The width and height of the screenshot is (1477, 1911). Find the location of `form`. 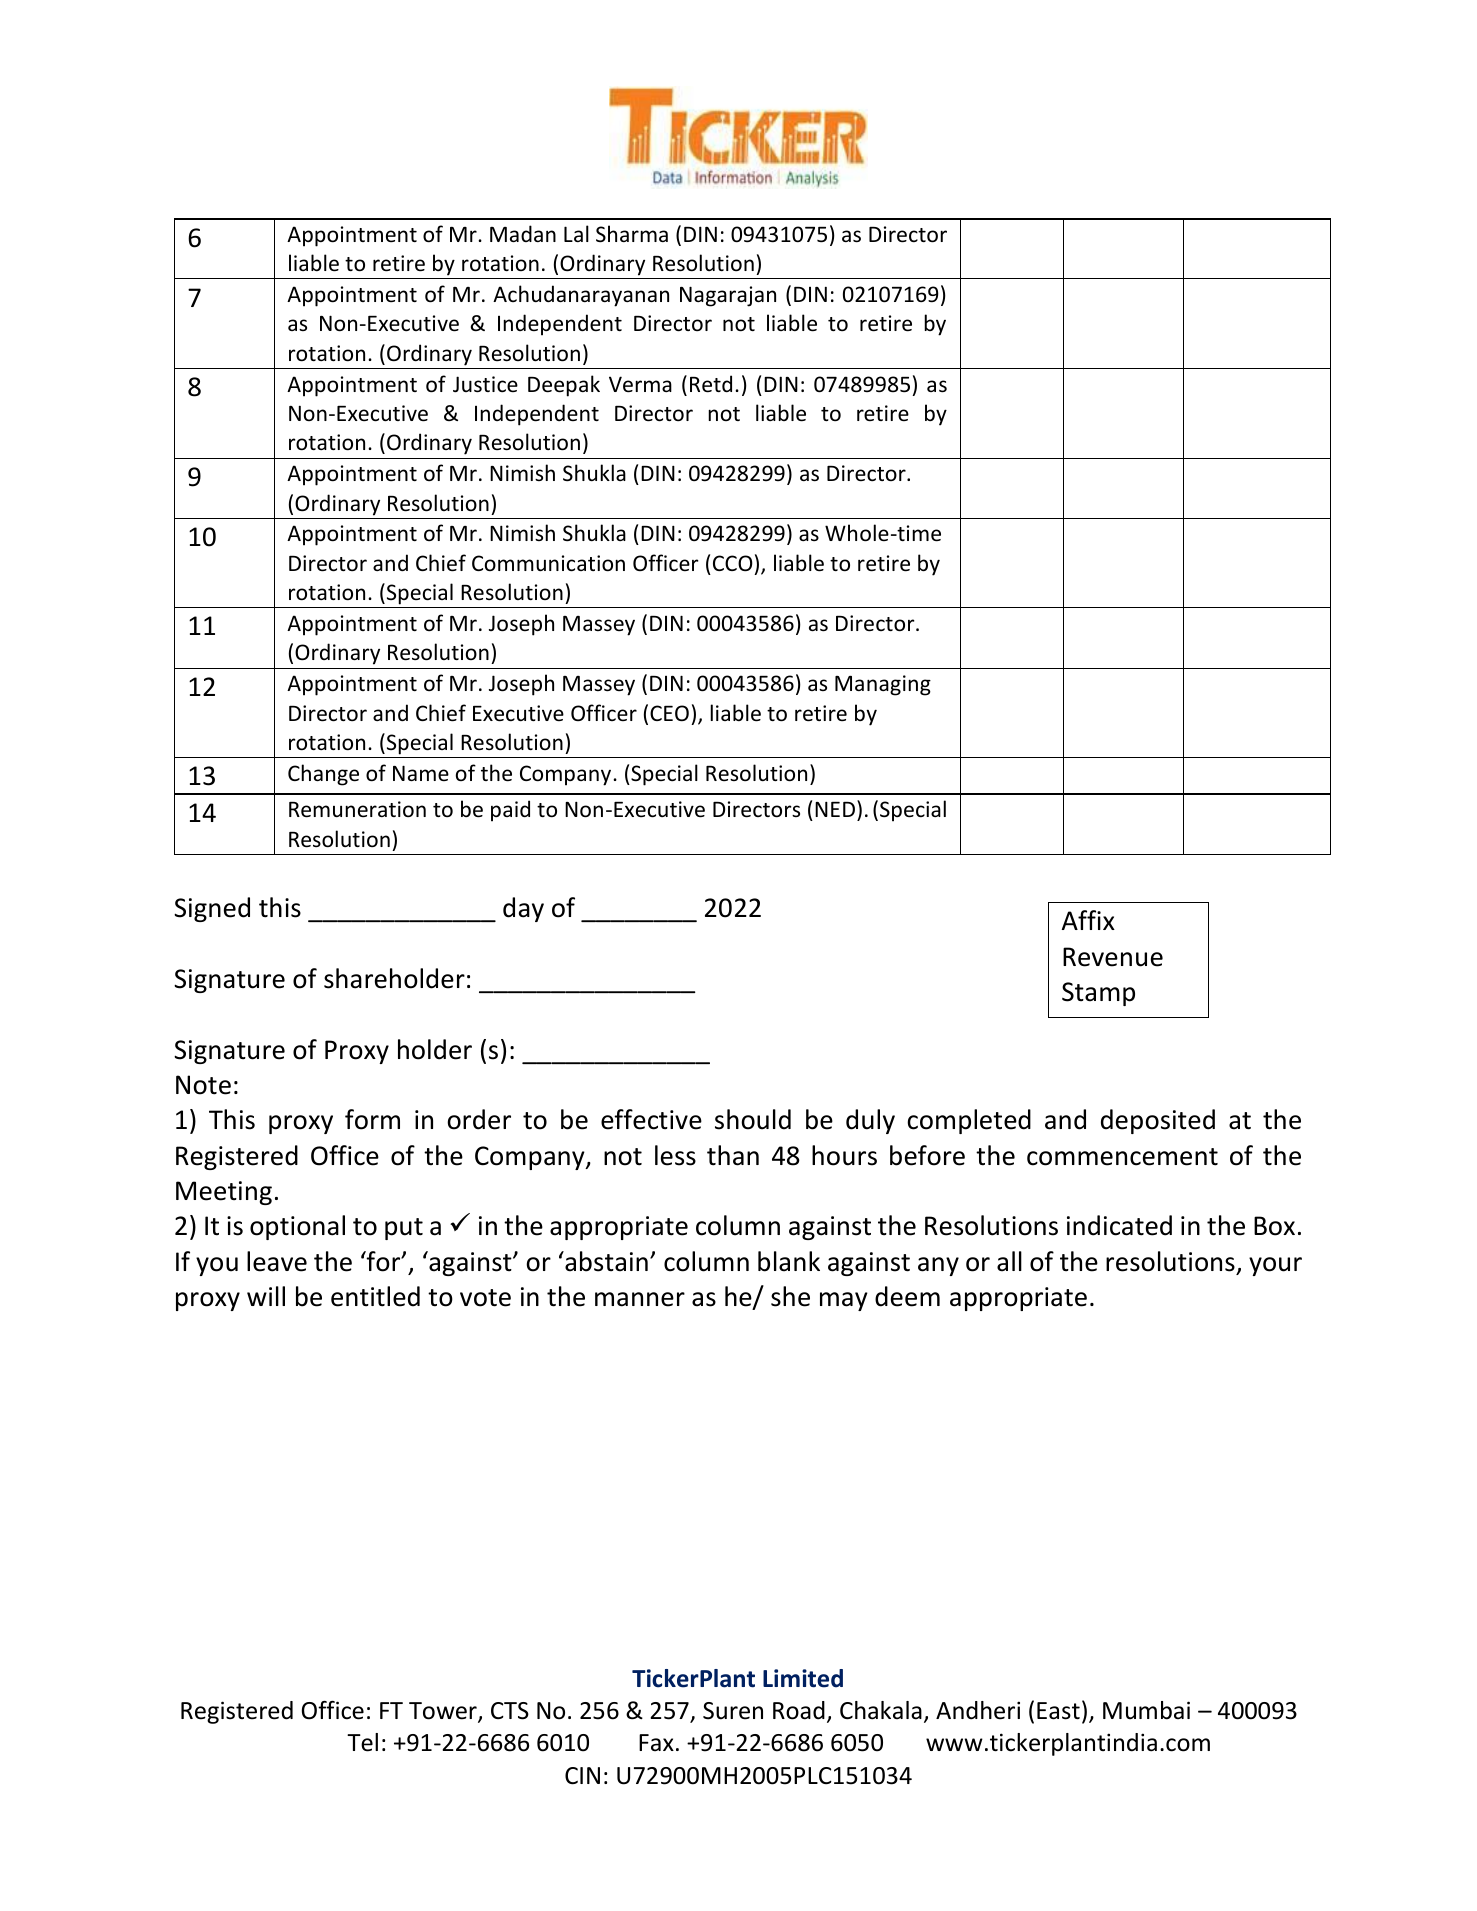

form is located at coordinates (372, 1119).
